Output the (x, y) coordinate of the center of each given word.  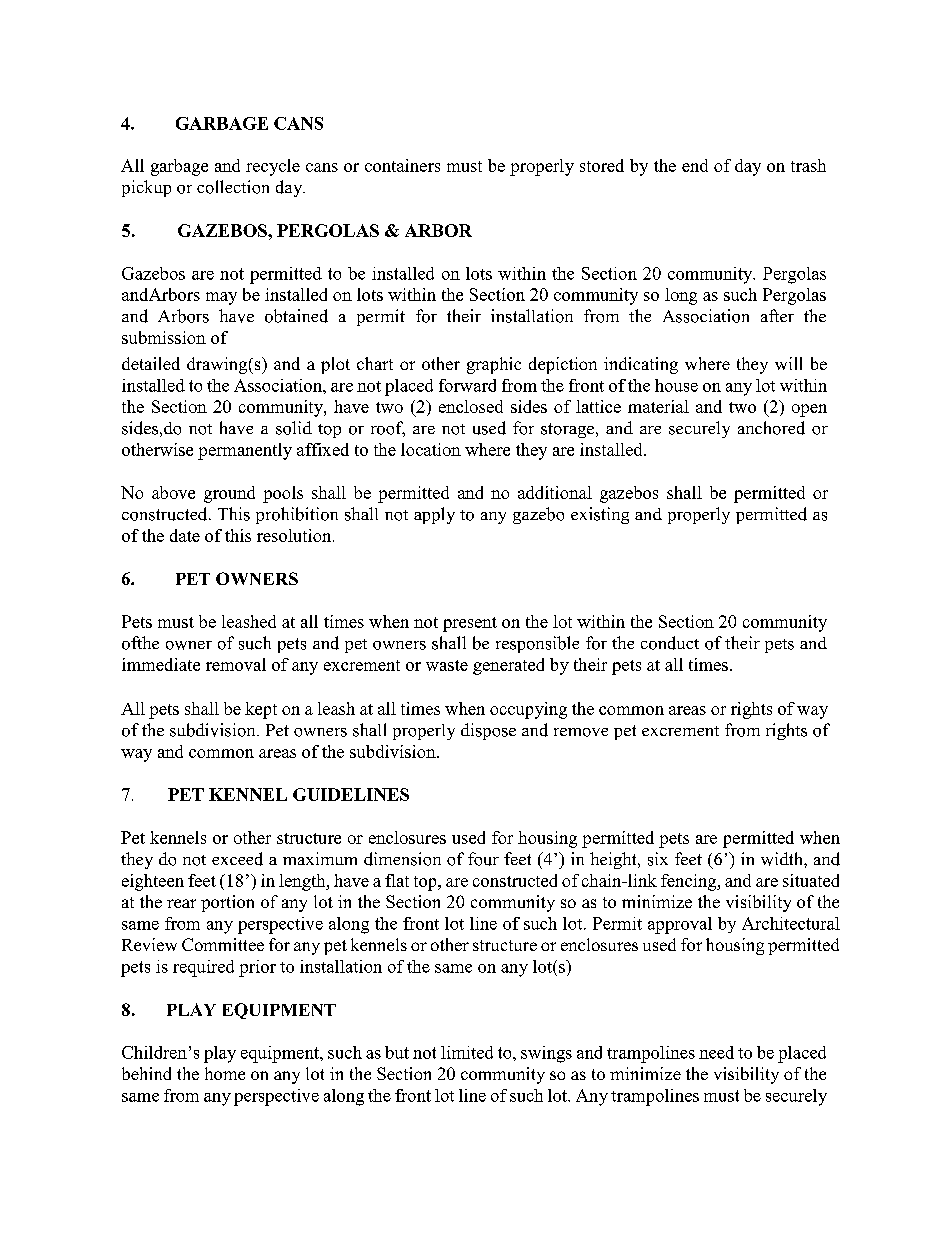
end (695, 165)
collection (233, 187)
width (783, 859)
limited (467, 1052)
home (225, 1073)
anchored (771, 428)
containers (402, 165)
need (716, 1052)
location (431, 449)
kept (261, 710)
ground (229, 494)
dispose (488, 731)
